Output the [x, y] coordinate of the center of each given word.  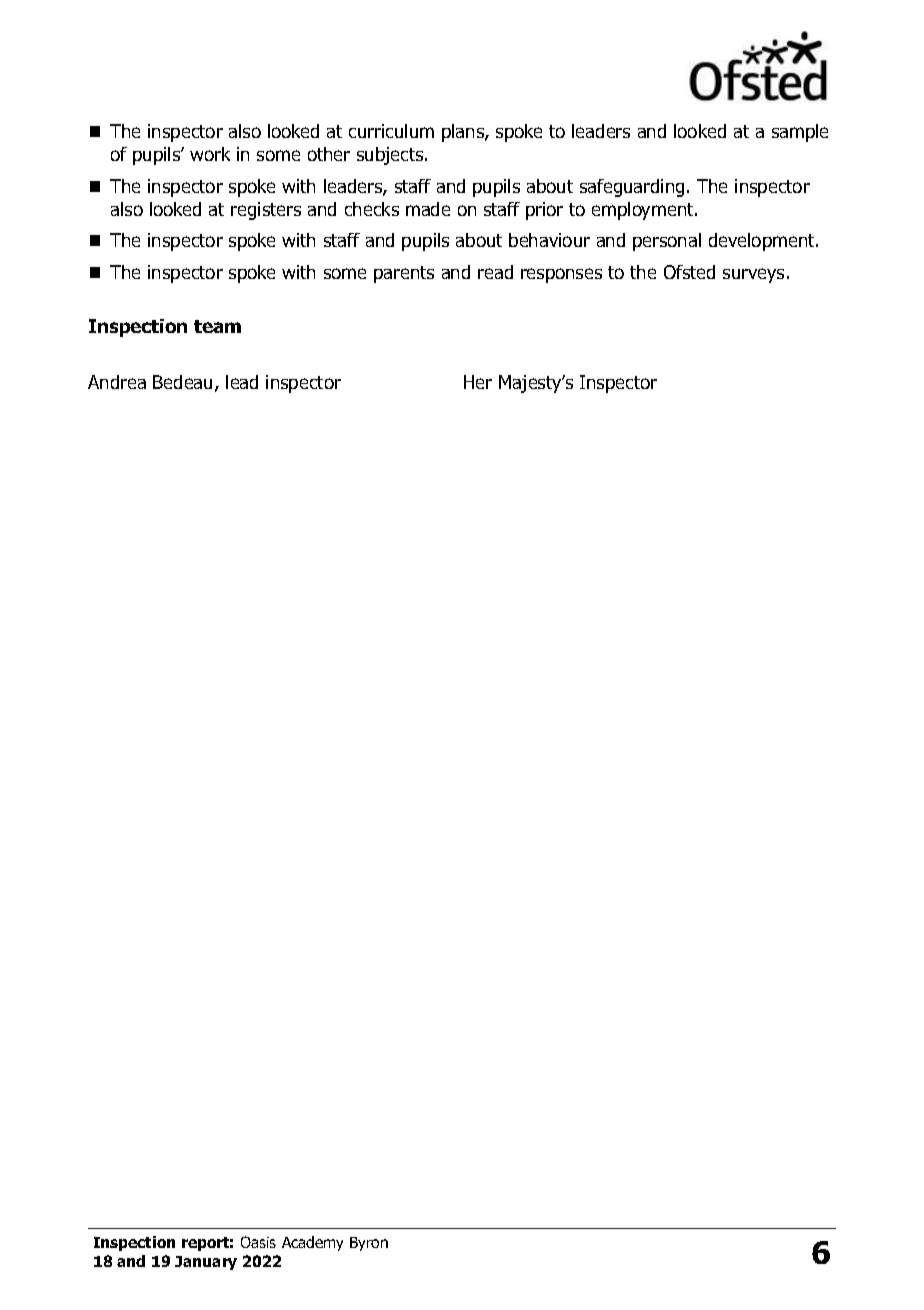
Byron [369, 1244]
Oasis [258, 1242]
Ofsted [689, 272]
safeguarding [632, 188]
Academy [312, 1243]
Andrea [117, 382]
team [217, 326]
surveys [753, 275]
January [206, 1263]
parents [404, 274]
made [428, 209]
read [495, 272]
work [210, 154]
